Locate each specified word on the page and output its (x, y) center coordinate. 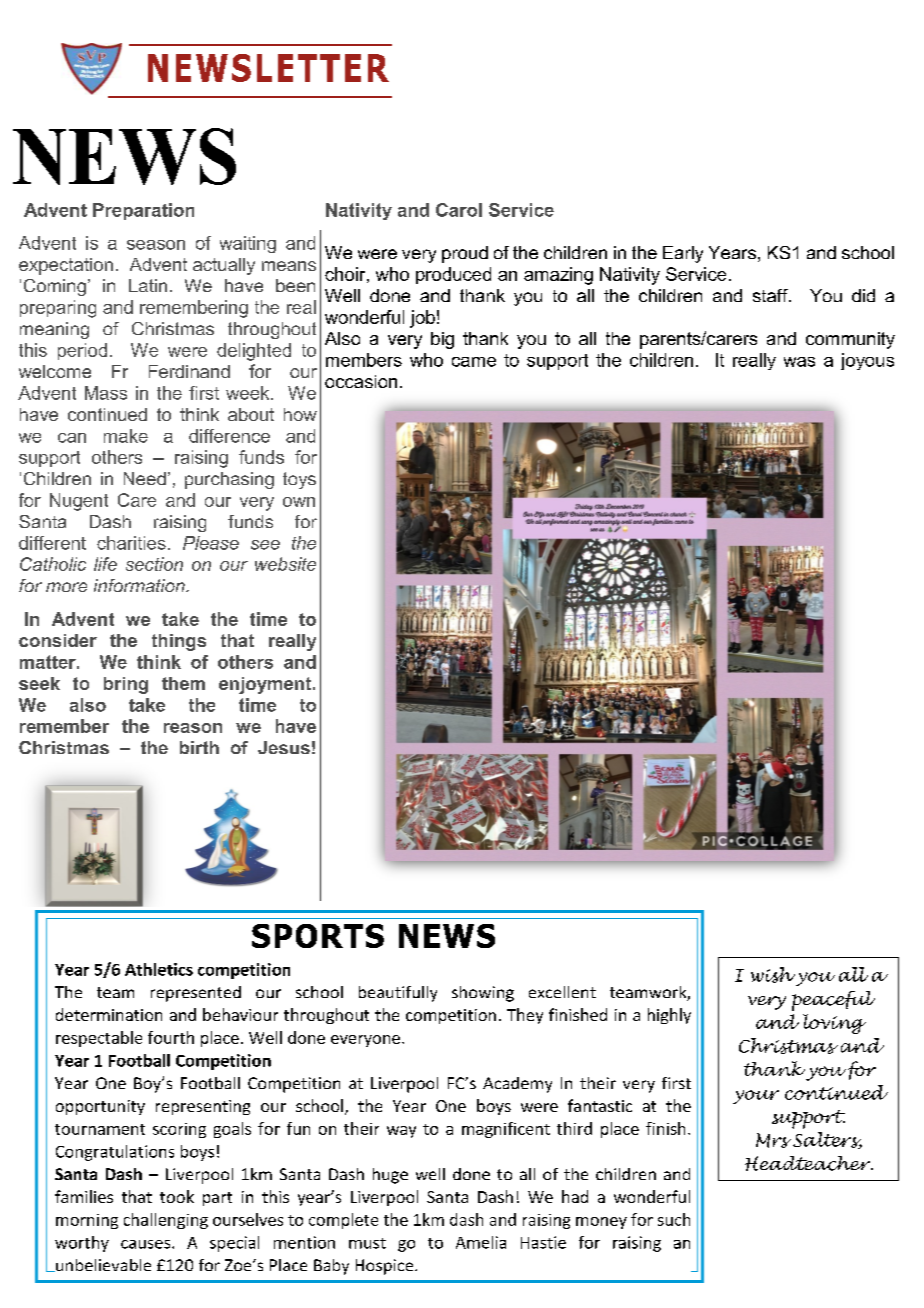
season (156, 245)
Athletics (159, 969)
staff (771, 295)
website (285, 564)
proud (465, 254)
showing (483, 994)
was (799, 362)
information (140, 585)
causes (147, 1244)
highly (669, 1016)
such (674, 1219)
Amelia (481, 1242)
